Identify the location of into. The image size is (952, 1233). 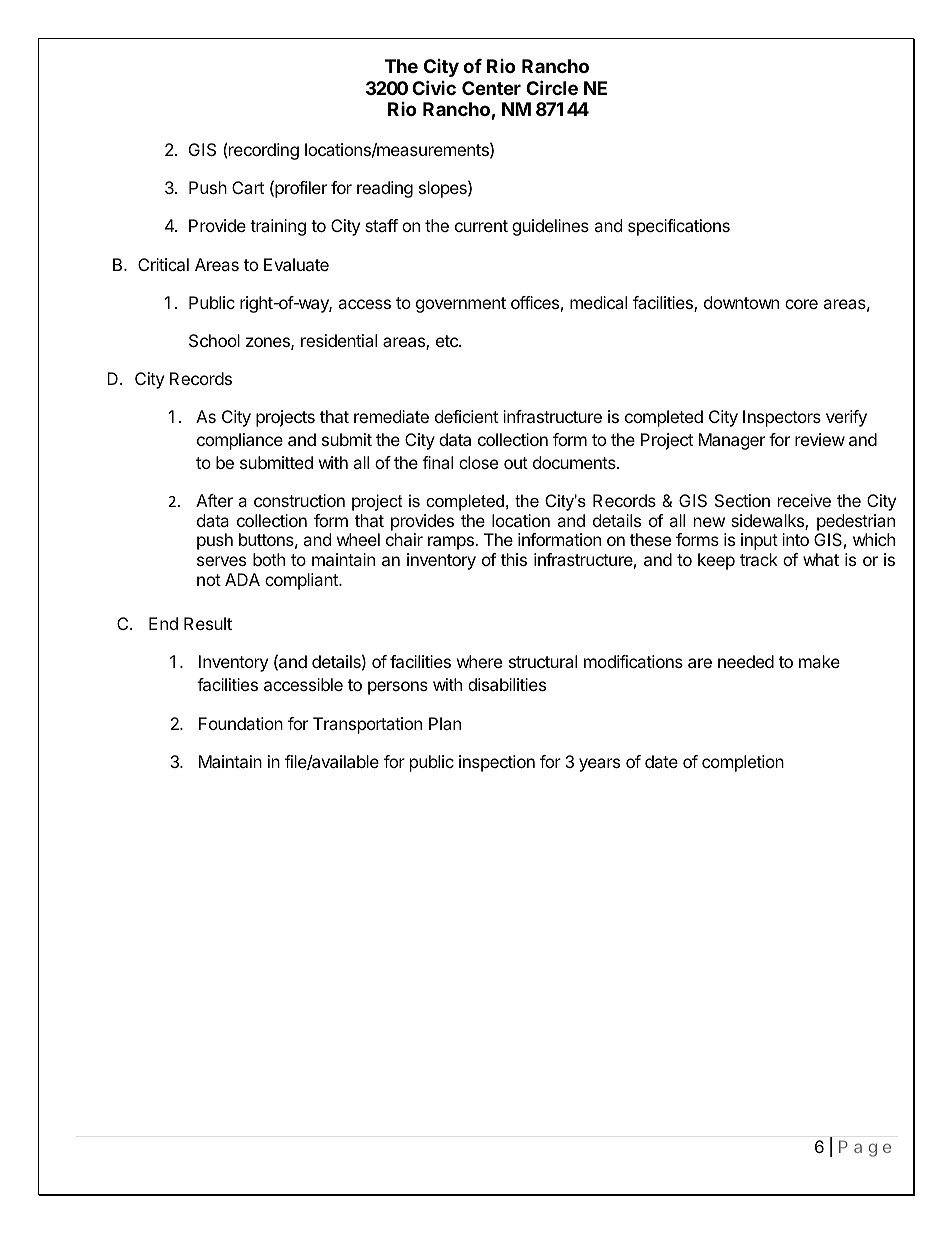
(795, 539).
